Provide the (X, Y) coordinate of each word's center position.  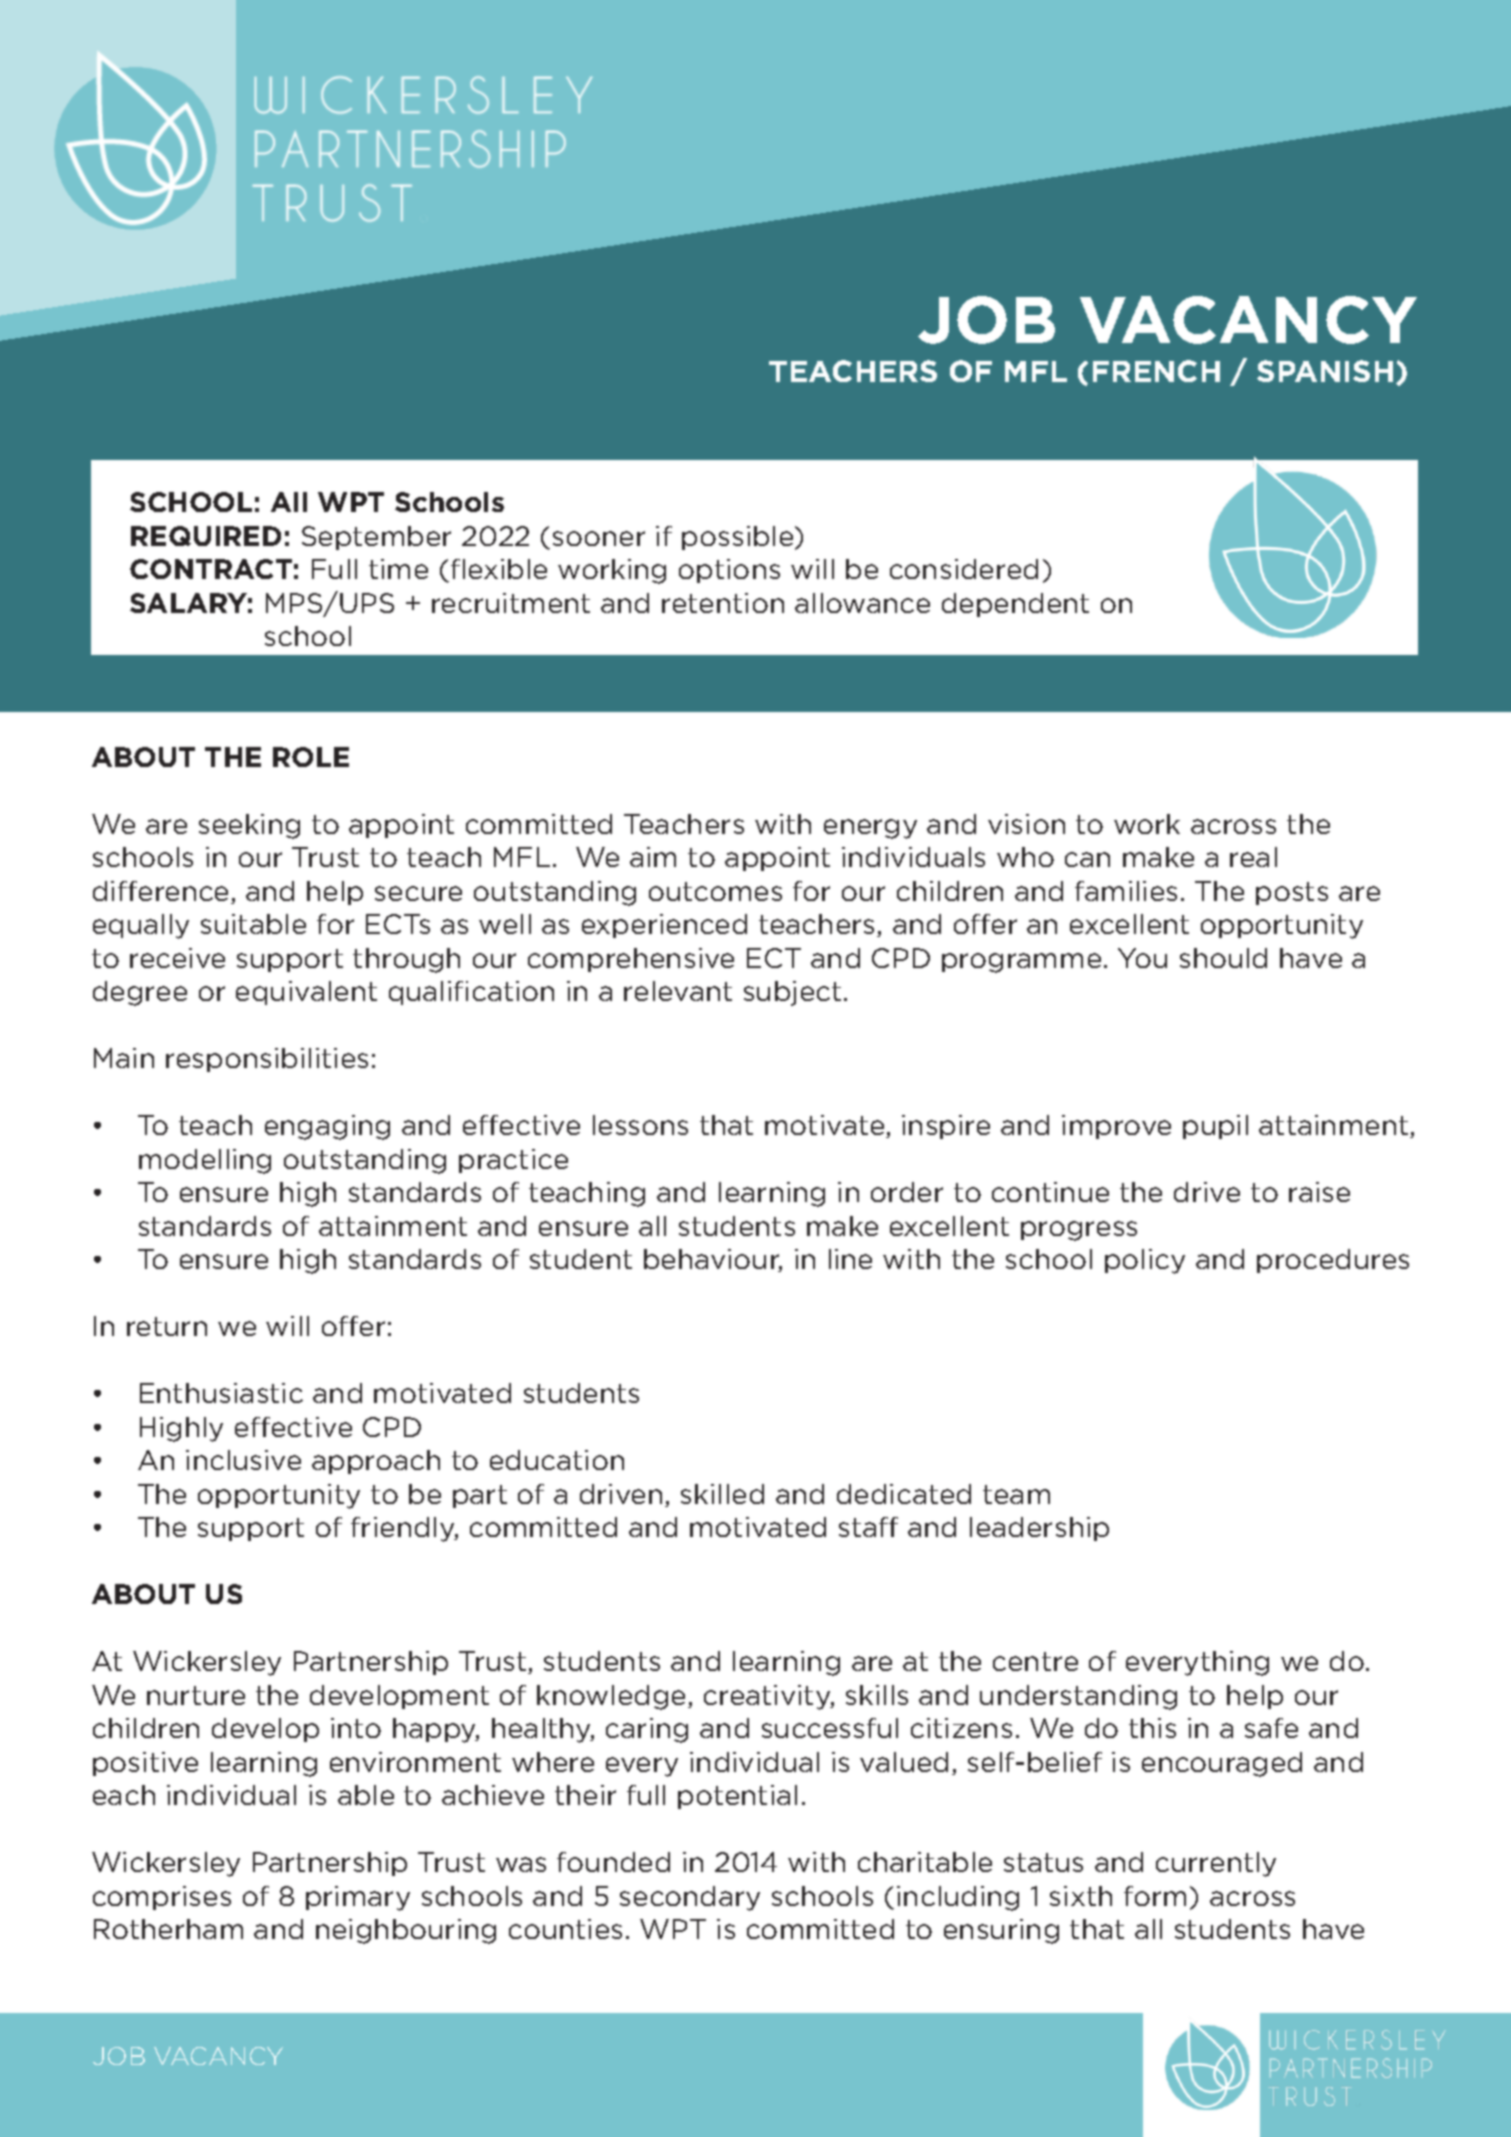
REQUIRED (206, 536)
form (1155, 1896)
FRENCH (1156, 371)
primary (358, 1898)
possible (739, 538)
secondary (690, 1898)
